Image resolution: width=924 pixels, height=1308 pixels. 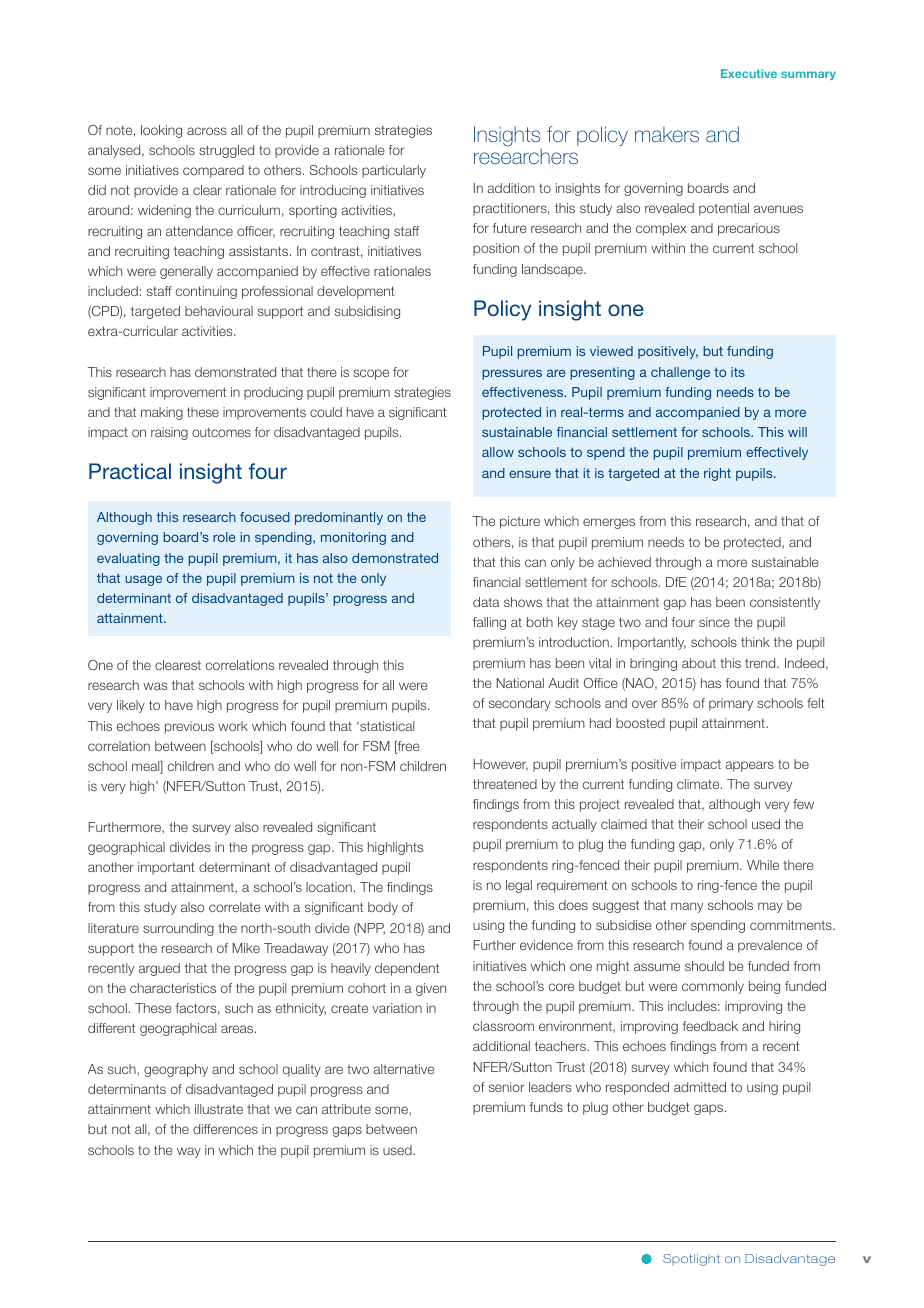 I want to click on funds, so click(x=546, y=1107).
